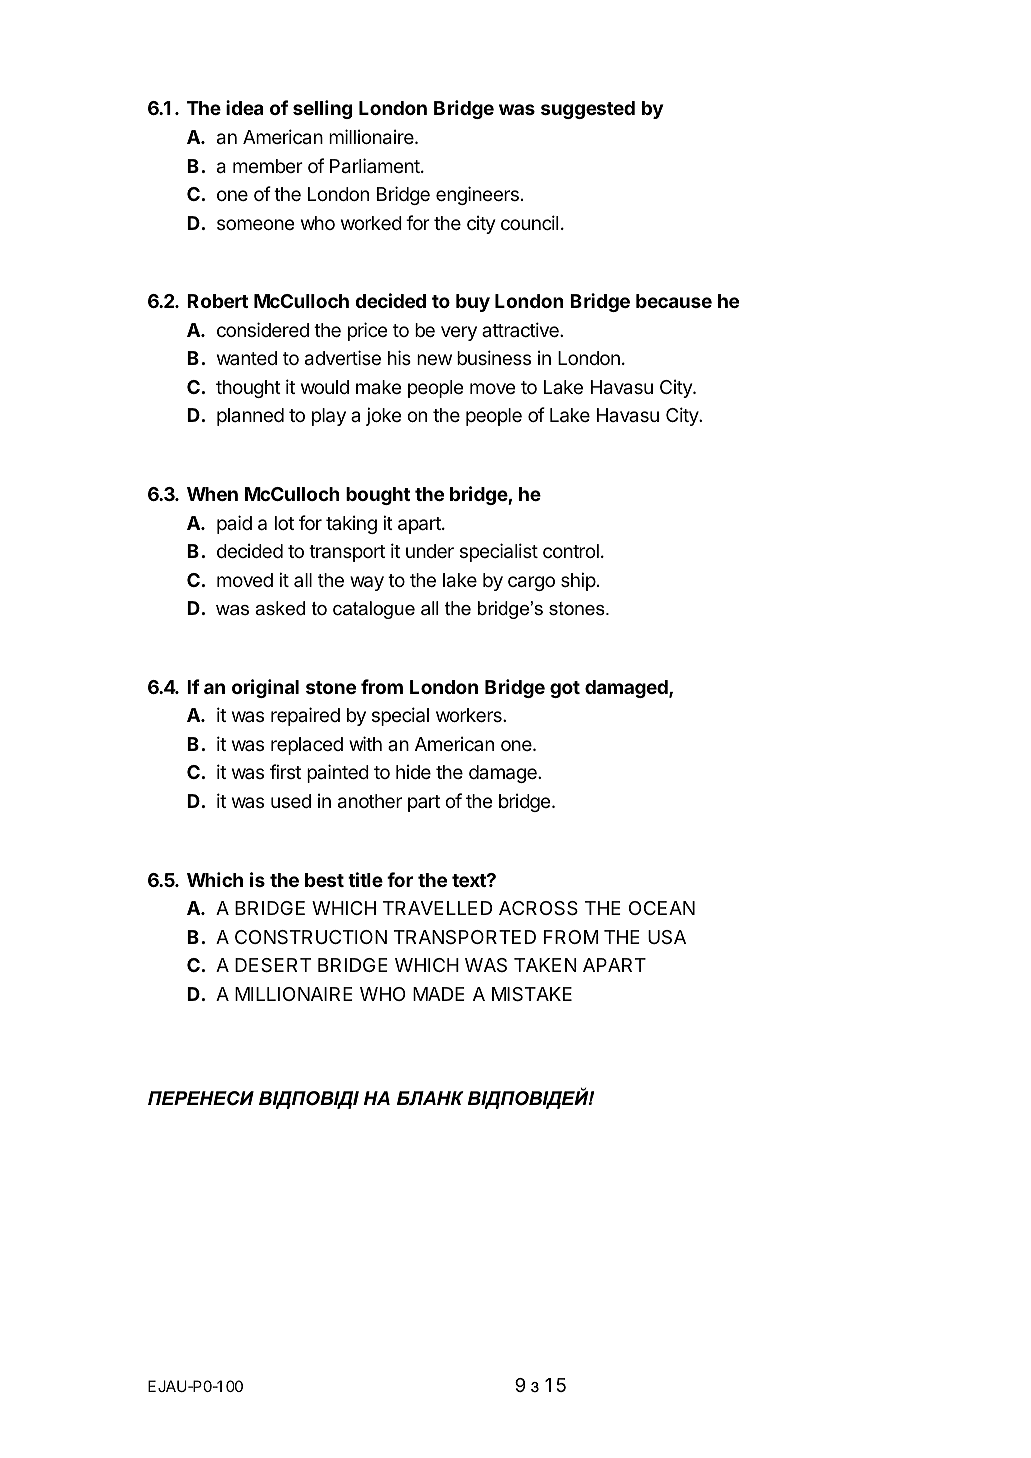 The width and height of the screenshot is (1031, 1458). What do you see at coordinates (268, 166) in the screenshot?
I see `member` at bounding box center [268, 166].
